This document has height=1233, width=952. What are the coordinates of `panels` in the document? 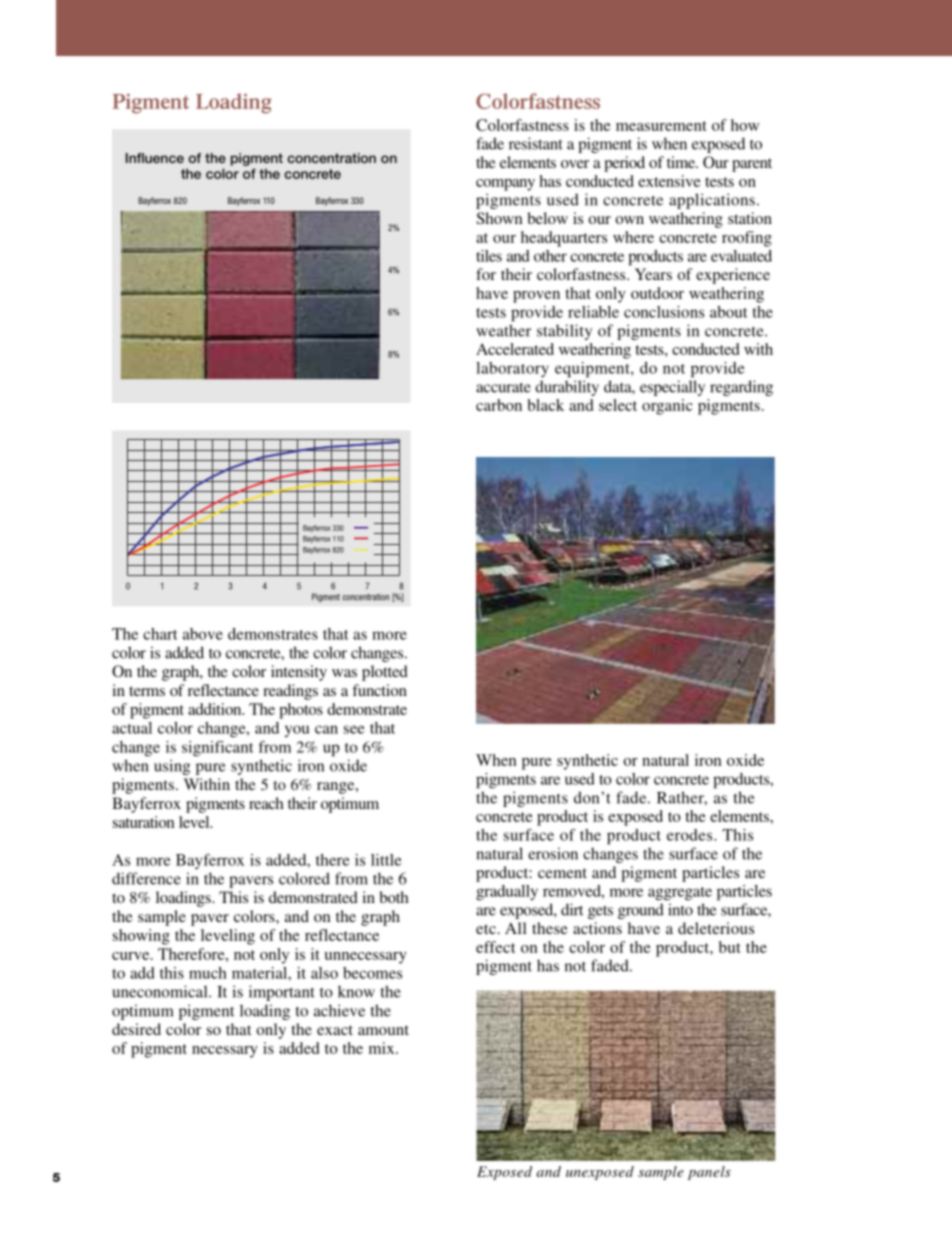 It's located at (709, 1173).
